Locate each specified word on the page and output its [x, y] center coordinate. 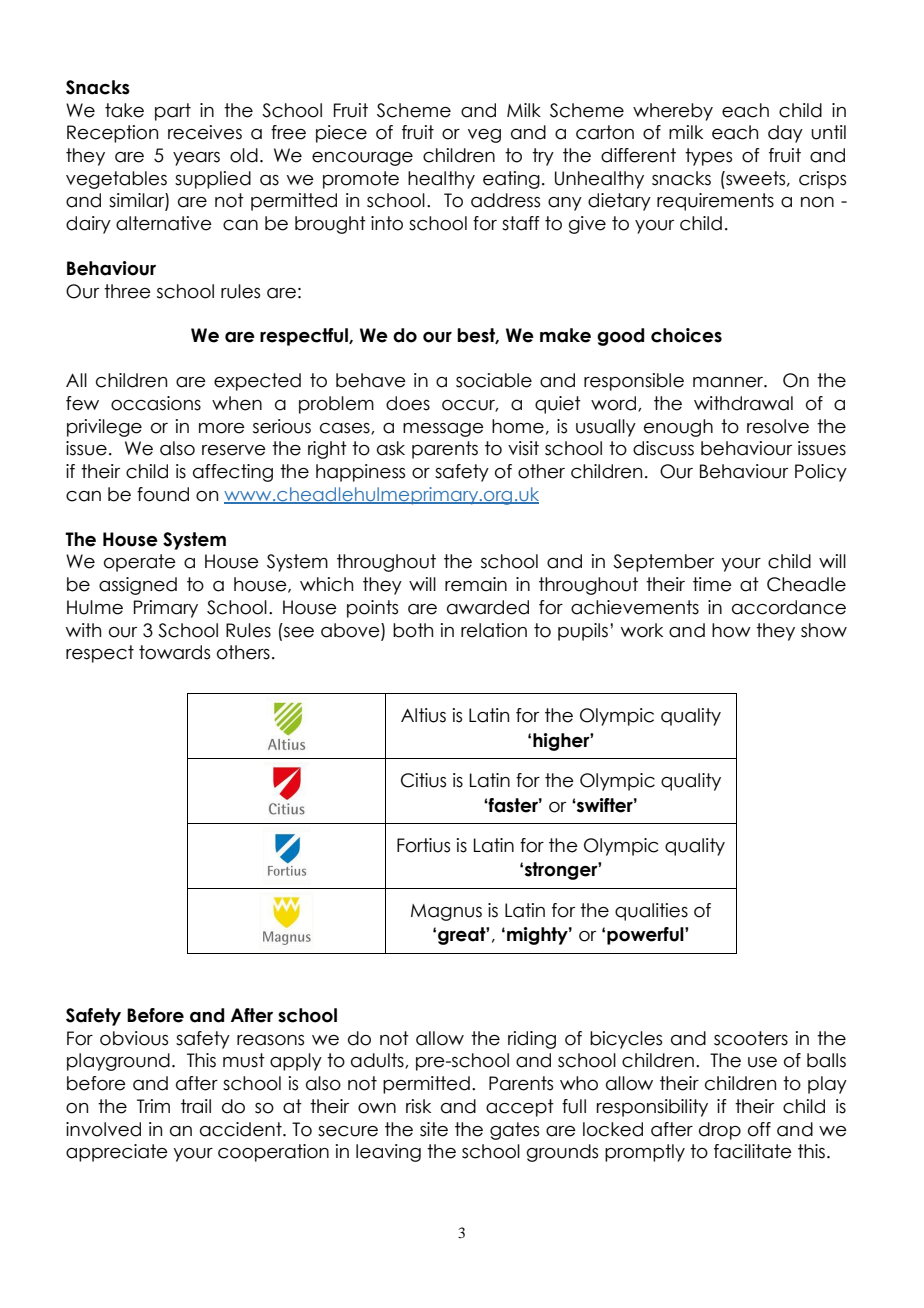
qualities [651, 912]
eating [511, 180]
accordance [789, 607]
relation [494, 630]
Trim [153, 1106]
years [196, 159]
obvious [134, 1038]
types [708, 157]
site [434, 1129]
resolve [778, 426]
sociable [494, 380]
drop [720, 1131]
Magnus [446, 912]
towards [174, 652]
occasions [156, 403]
